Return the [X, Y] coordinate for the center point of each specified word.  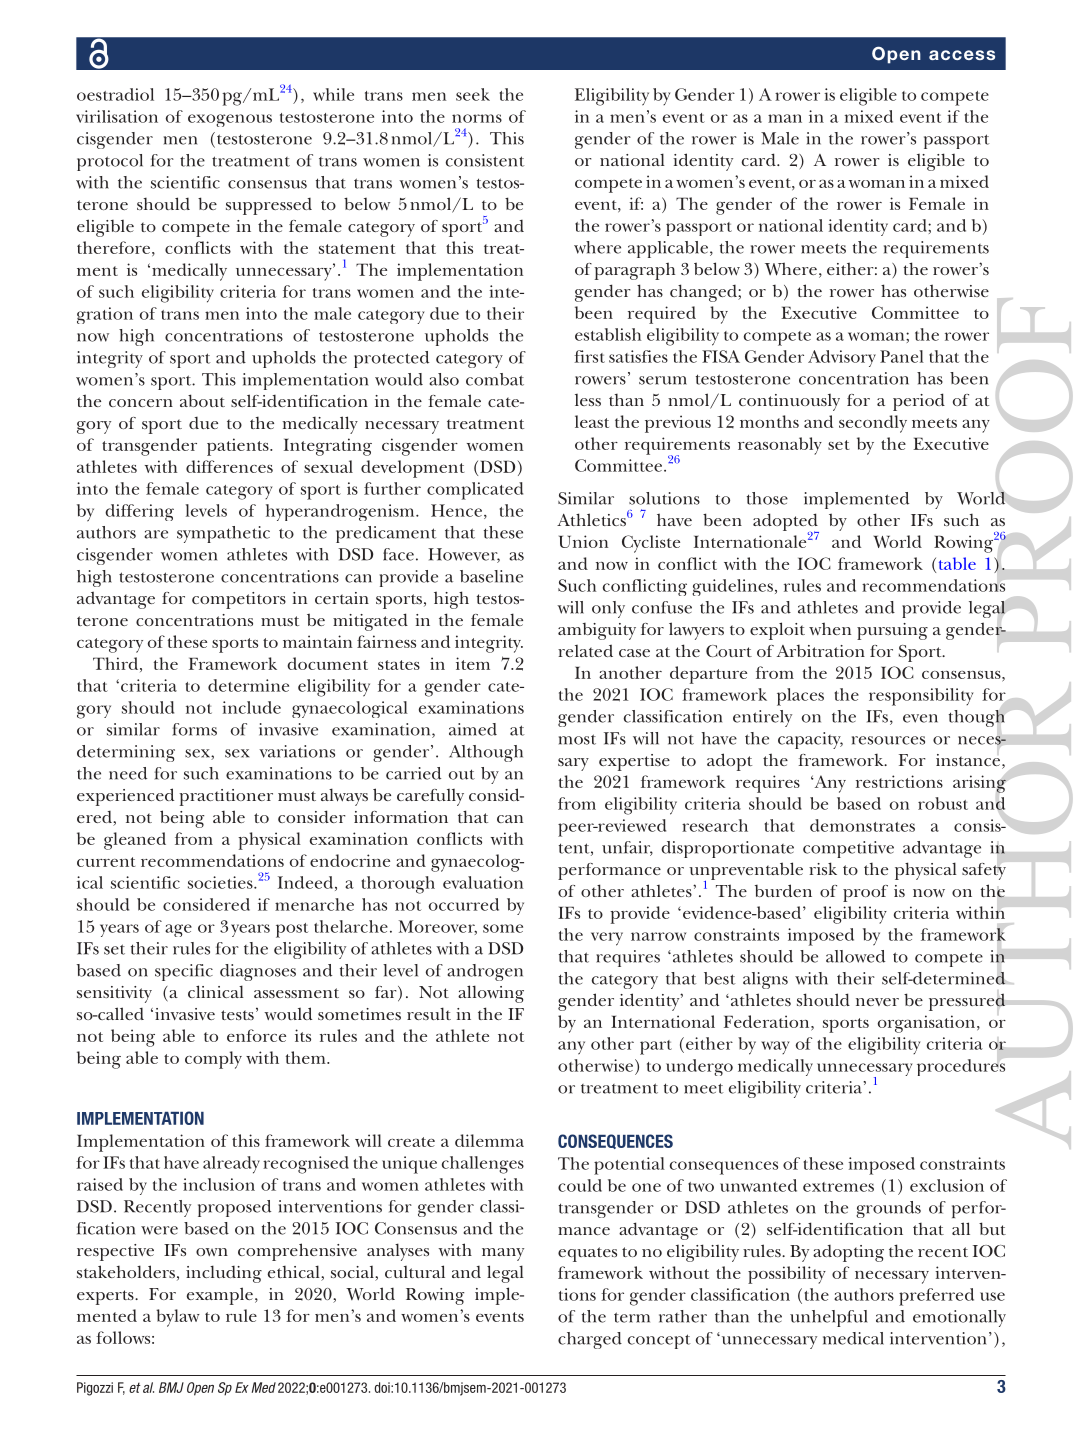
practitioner [226, 797]
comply [213, 1060]
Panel [902, 356]
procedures [961, 1067]
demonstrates [862, 825]
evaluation [483, 882]
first [589, 356]
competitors [239, 600]
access [962, 55]
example [220, 1296]
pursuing [892, 631]
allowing [491, 994]
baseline [491, 576]
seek [473, 94]
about [202, 400]
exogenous [230, 120]
